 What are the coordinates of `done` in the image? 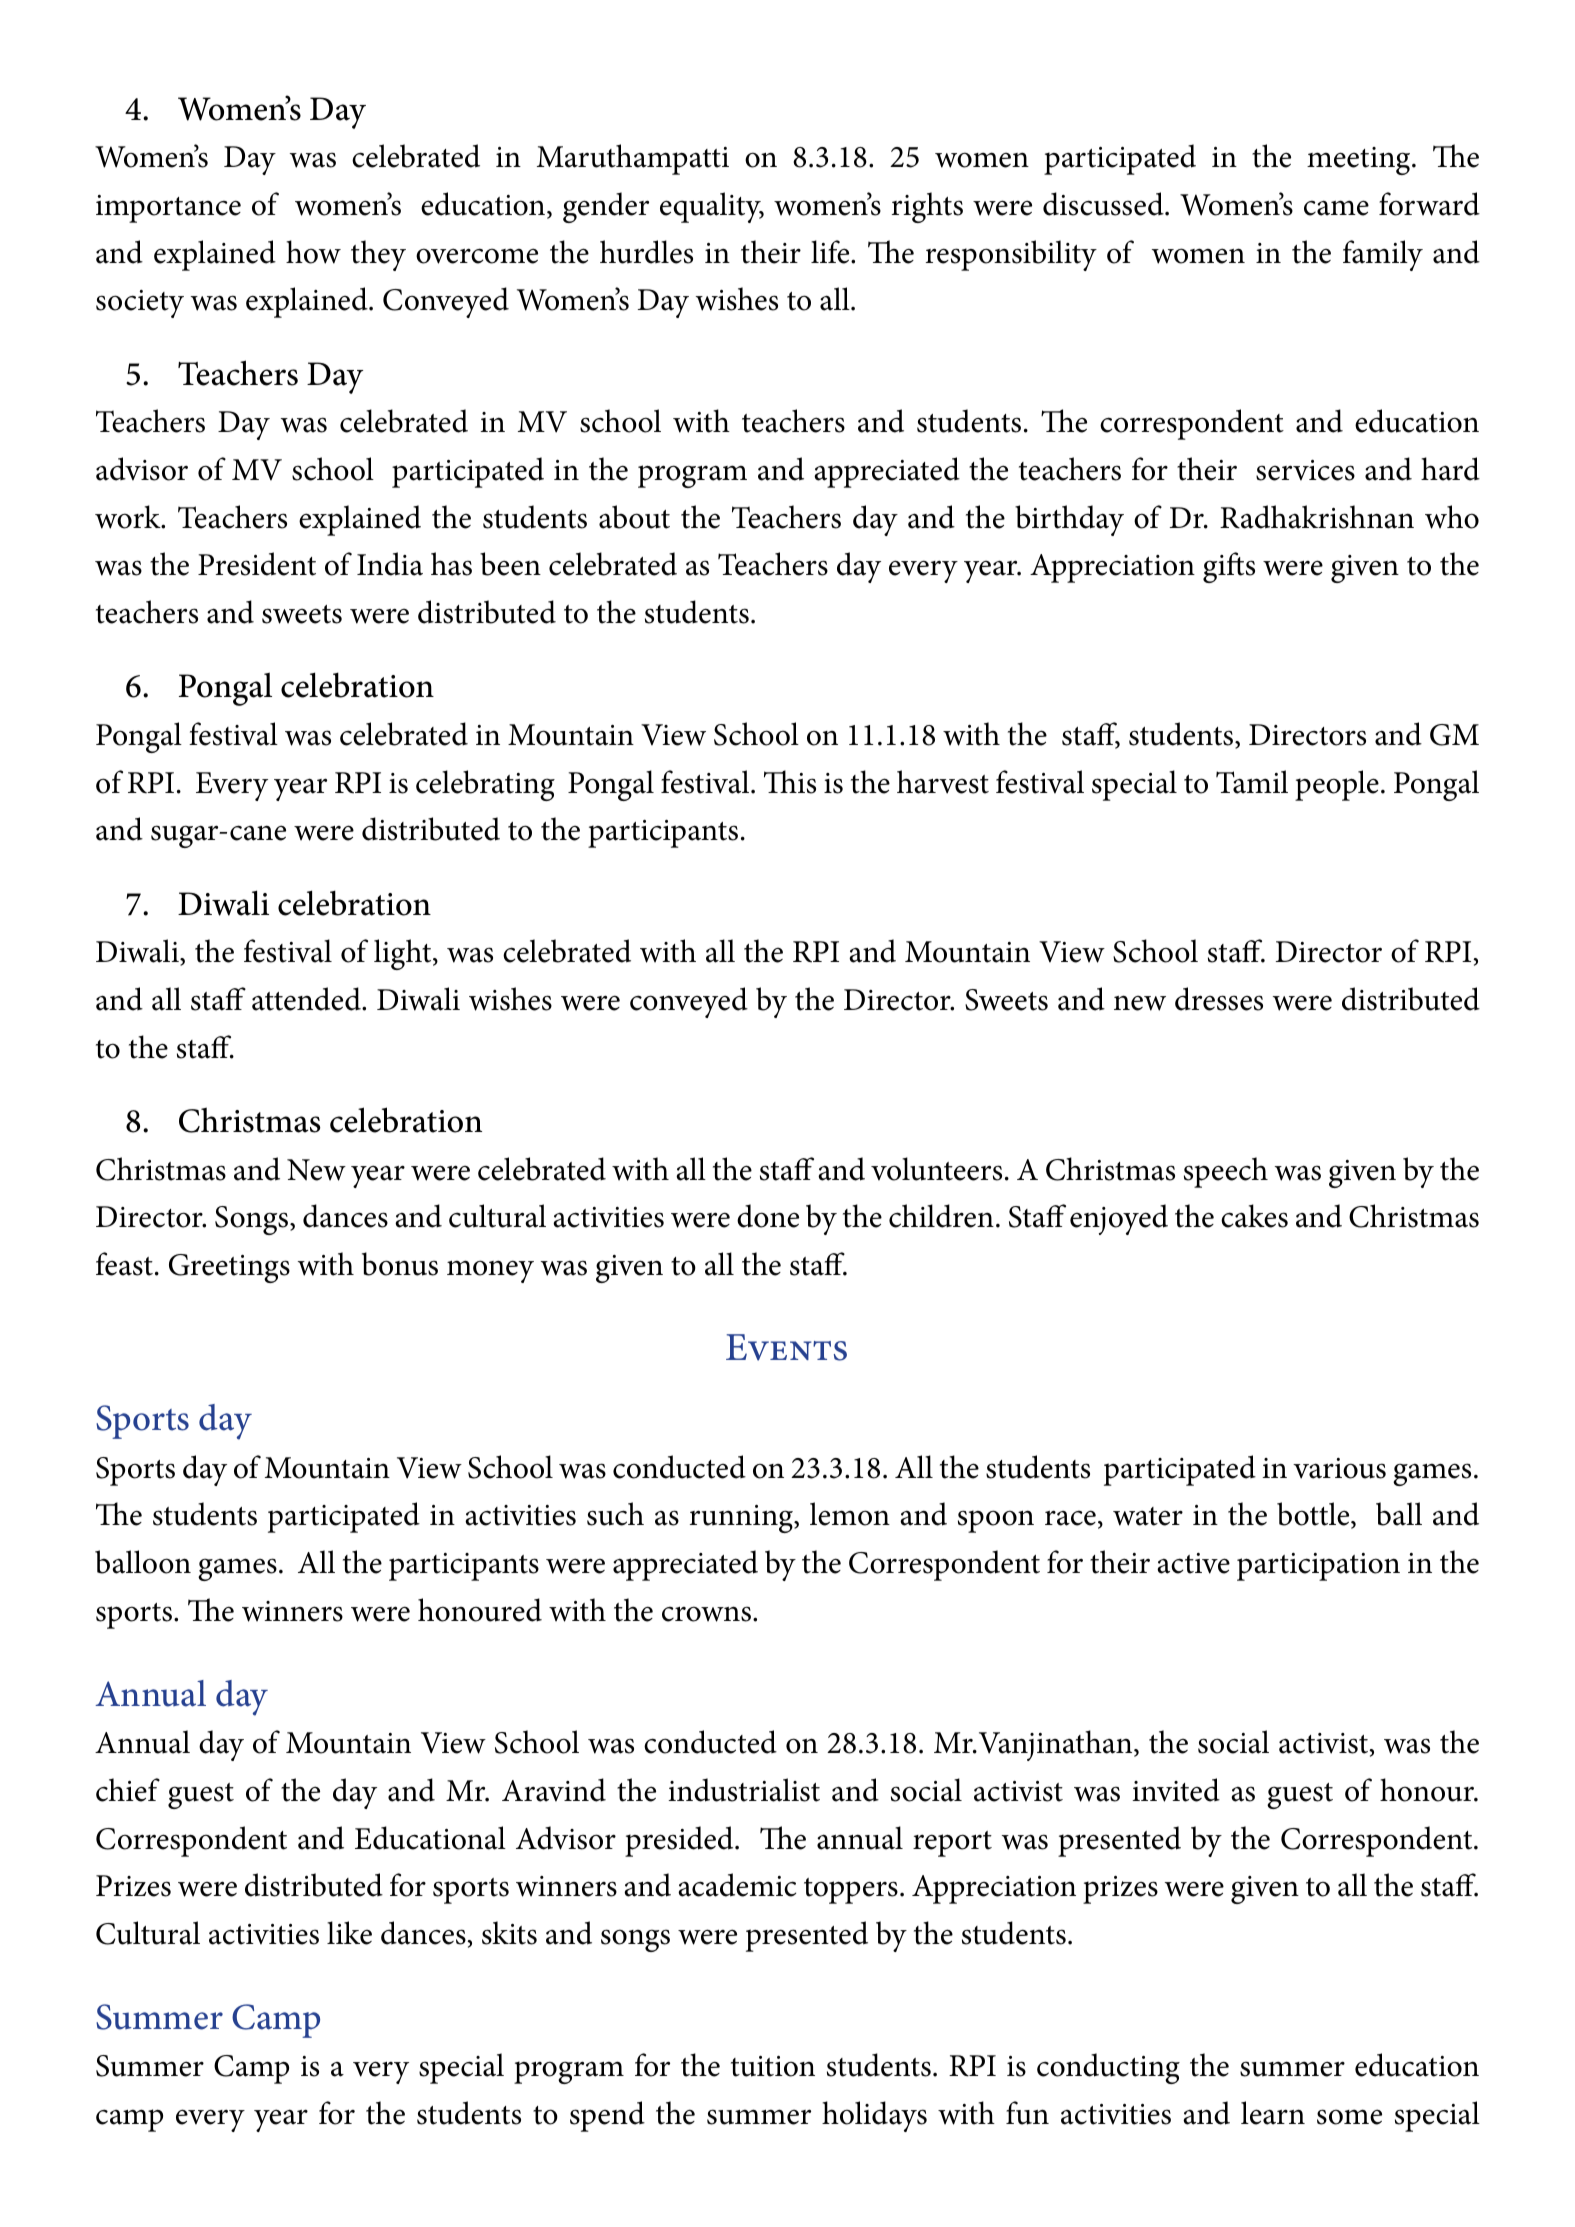 It's located at (768, 1216).
